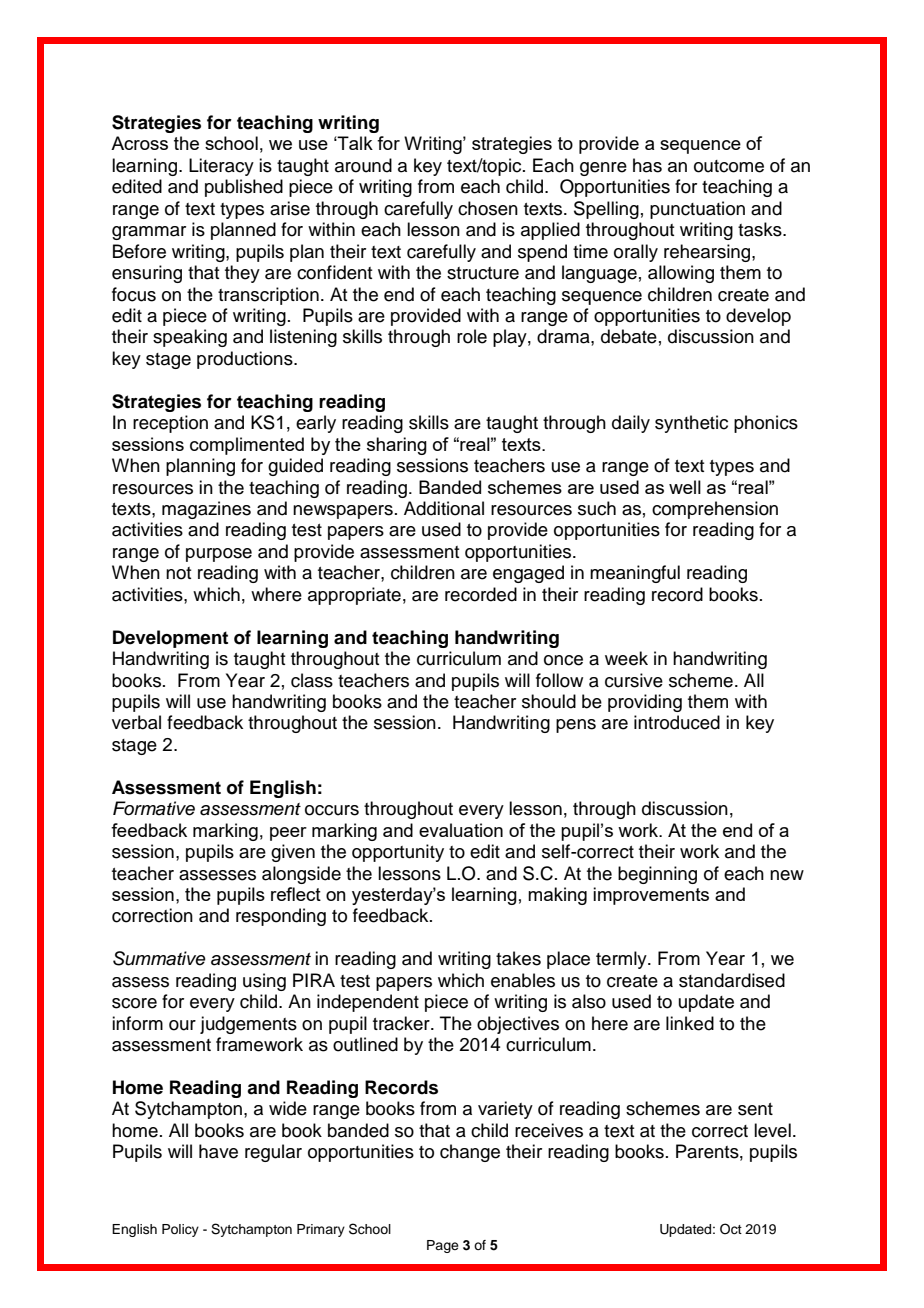  What do you see at coordinates (731, 1229) in the screenshot?
I see `Oct` at bounding box center [731, 1229].
